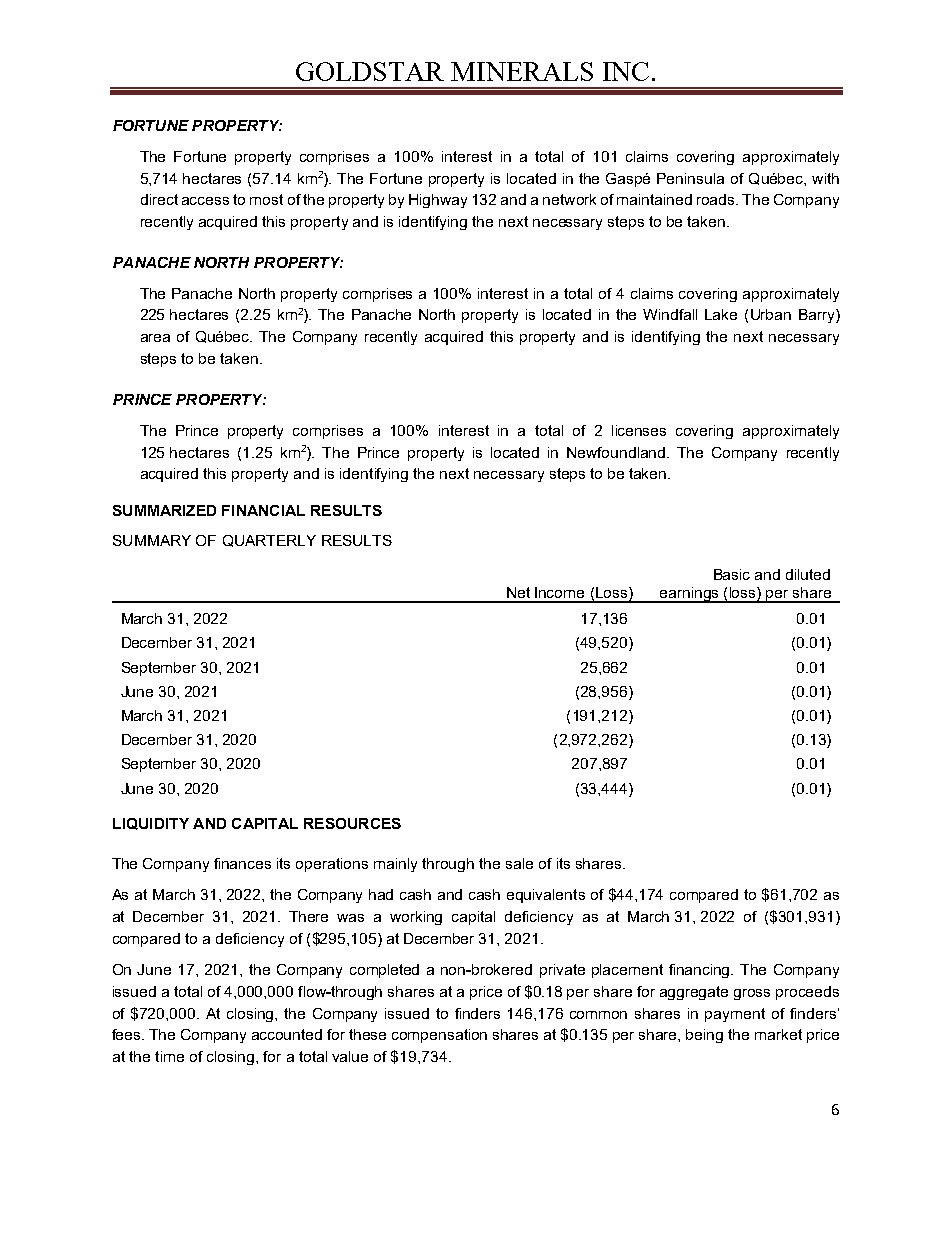 Image resolution: width=952 pixels, height=1233 pixels. I want to click on time, so click(169, 1056).
